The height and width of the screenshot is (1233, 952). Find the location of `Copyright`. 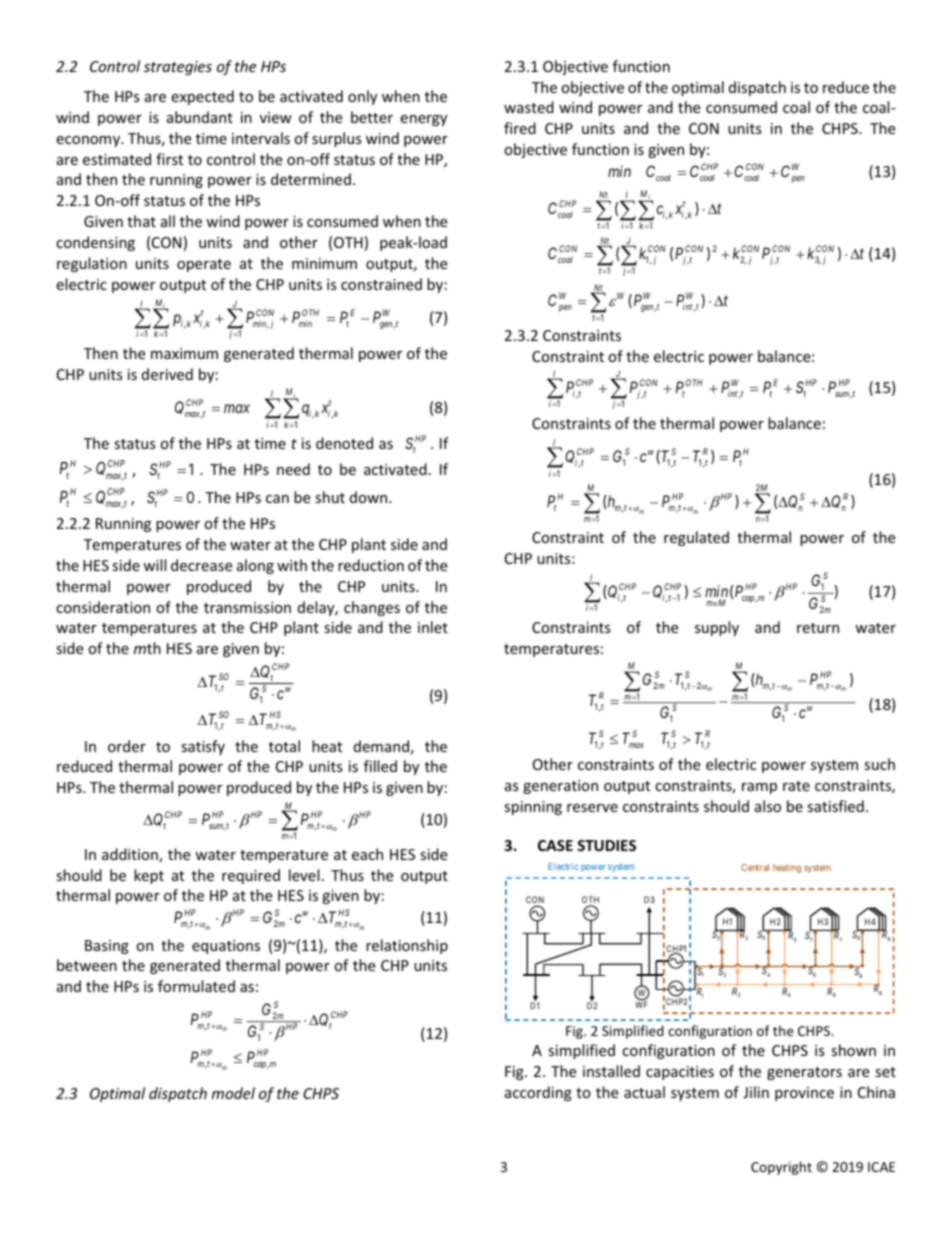

Copyright is located at coordinates (781, 1168).
